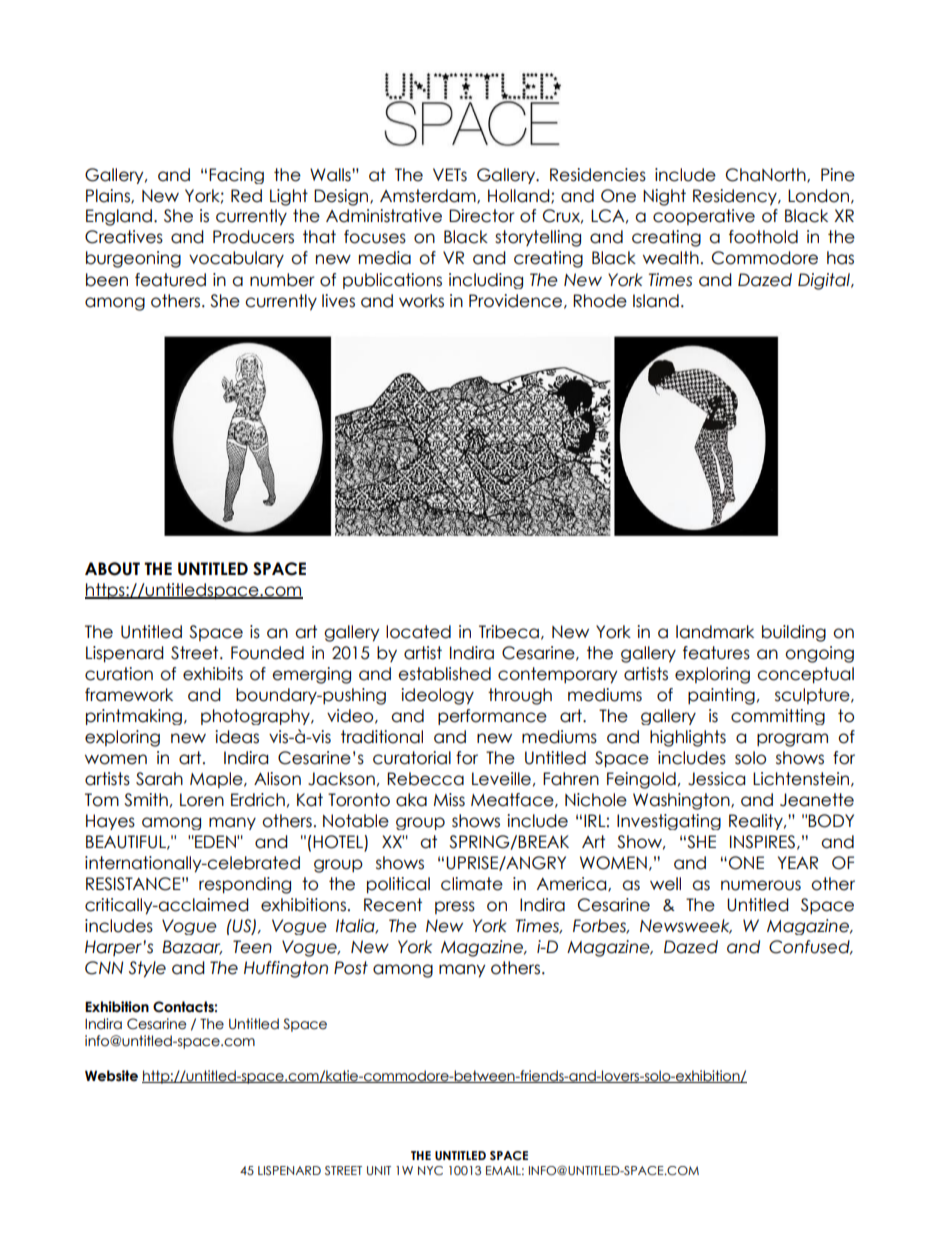 The image size is (952, 1233). I want to click on established, so click(444, 674).
